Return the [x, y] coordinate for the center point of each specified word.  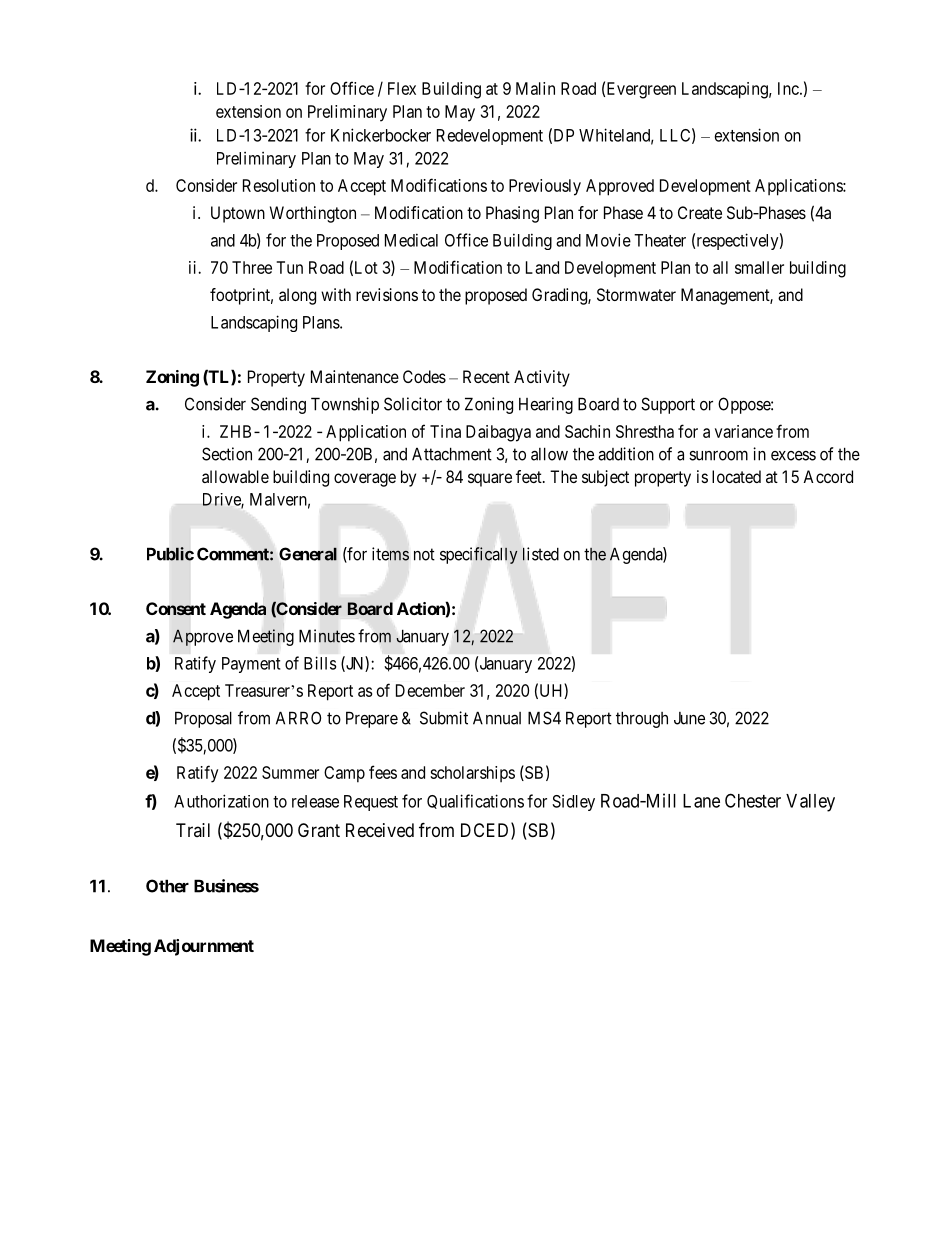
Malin [535, 88]
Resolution [279, 185]
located [736, 476]
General [308, 554]
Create [700, 212]
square [490, 480]
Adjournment [204, 947]
